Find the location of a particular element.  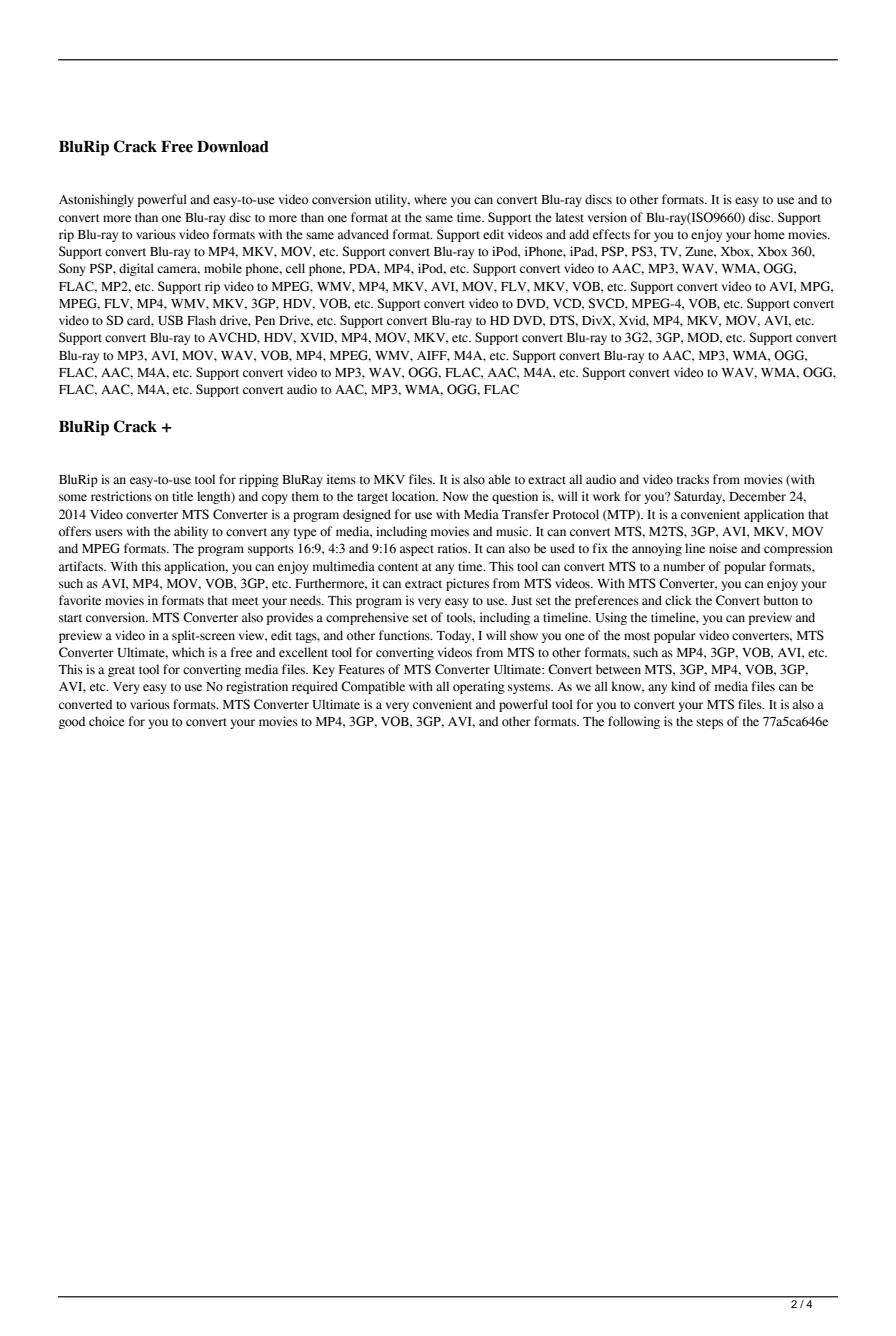

Download is located at coordinates (233, 147).
